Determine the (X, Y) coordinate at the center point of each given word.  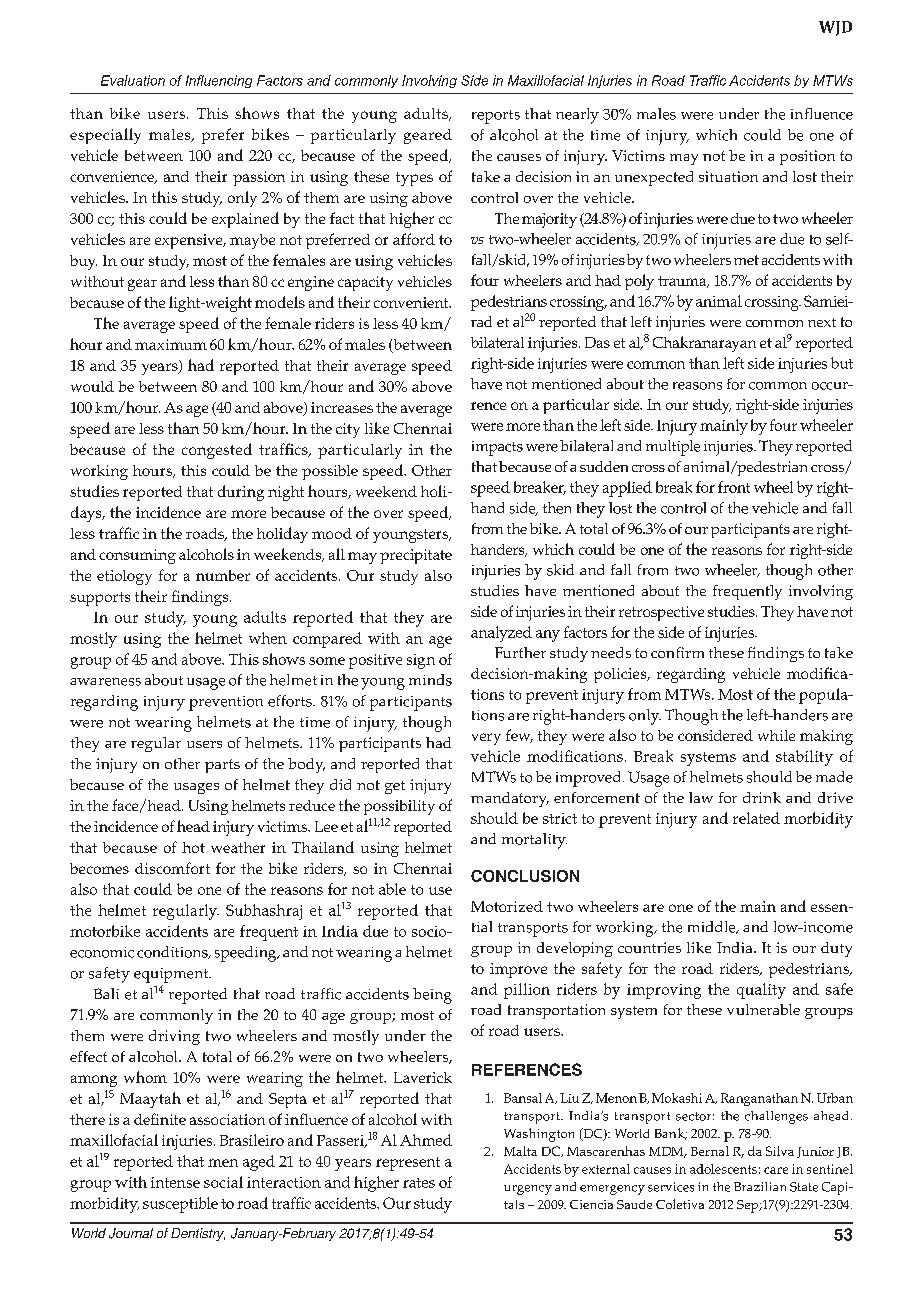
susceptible (180, 1205)
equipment (172, 975)
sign (421, 661)
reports (496, 117)
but (842, 363)
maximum (171, 344)
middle (713, 927)
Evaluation (133, 80)
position (807, 157)
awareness (105, 682)
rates (419, 1183)
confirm (677, 652)
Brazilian (760, 1186)
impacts (497, 448)
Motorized (507, 906)
